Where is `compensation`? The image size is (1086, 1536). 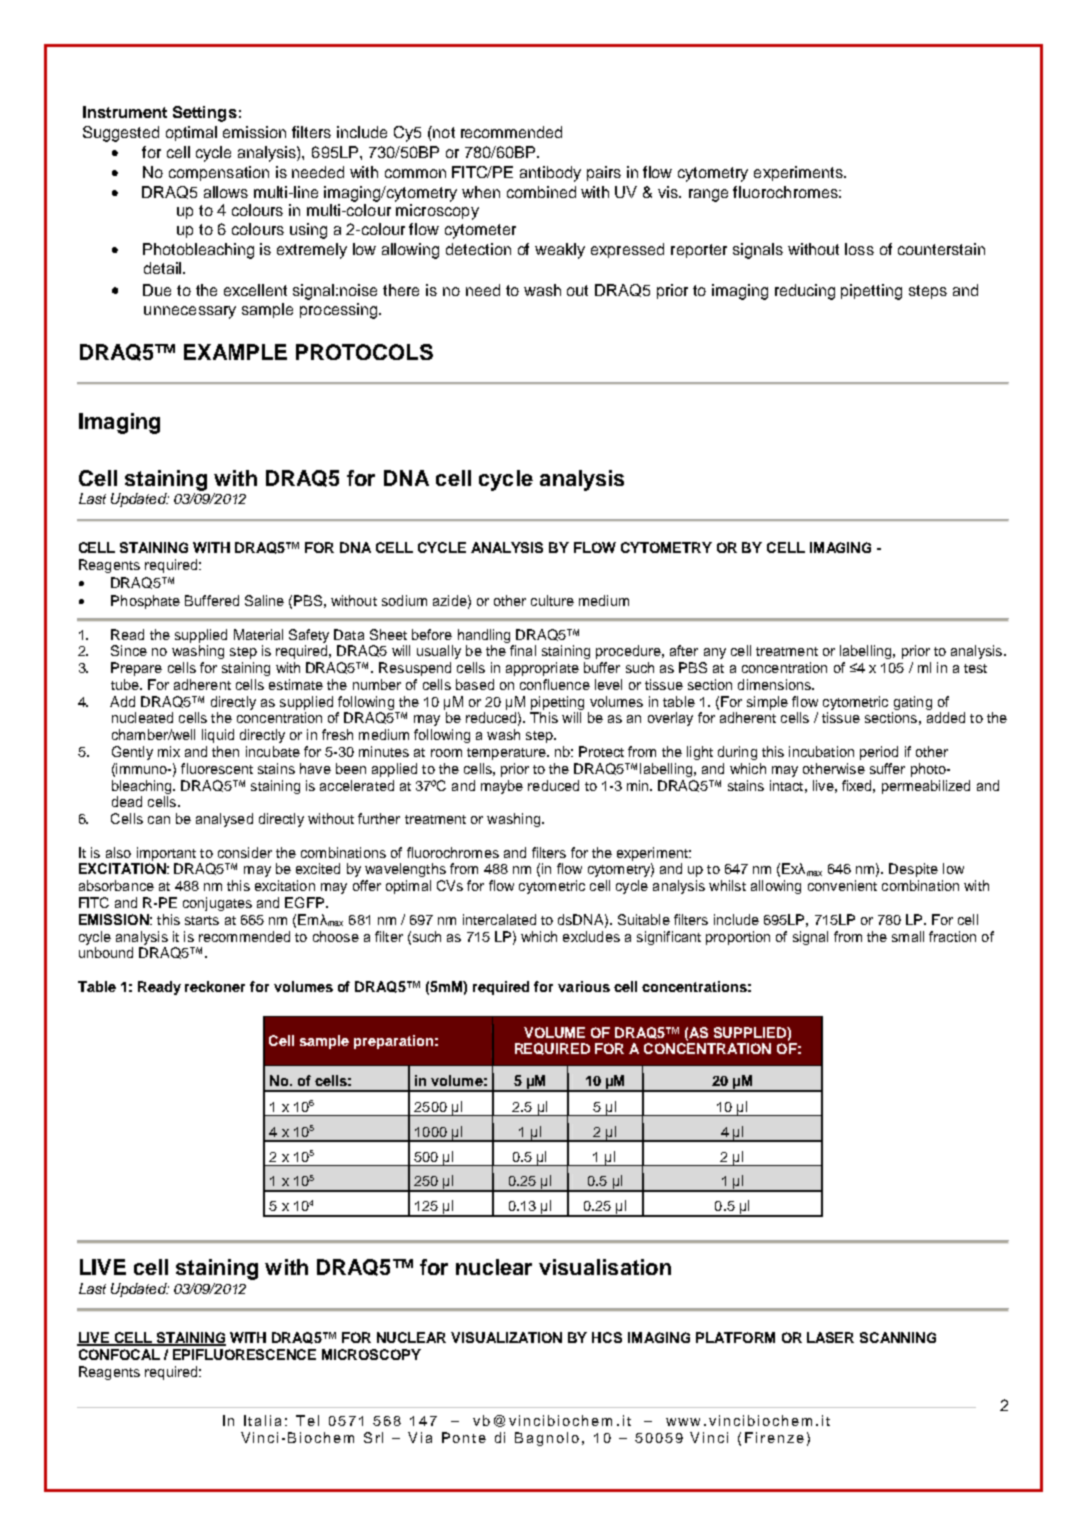 compensation is located at coordinates (219, 173).
